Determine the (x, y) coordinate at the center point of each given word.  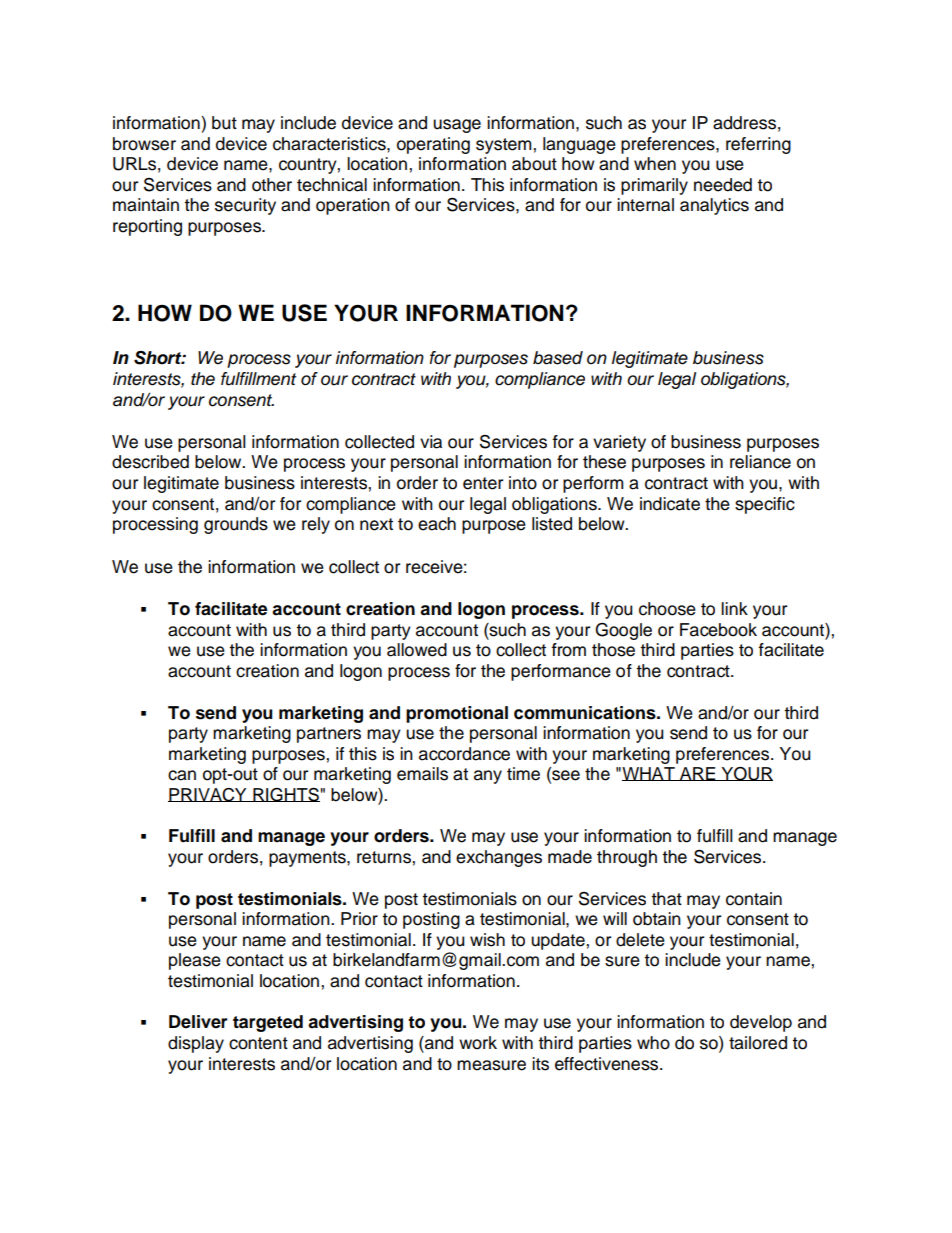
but (224, 123)
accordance (464, 754)
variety (619, 443)
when (655, 164)
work (478, 1043)
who (653, 1043)
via (431, 442)
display (196, 1044)
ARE (698, 774)
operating (433, 145)
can (182, 775)
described (150, 462)
